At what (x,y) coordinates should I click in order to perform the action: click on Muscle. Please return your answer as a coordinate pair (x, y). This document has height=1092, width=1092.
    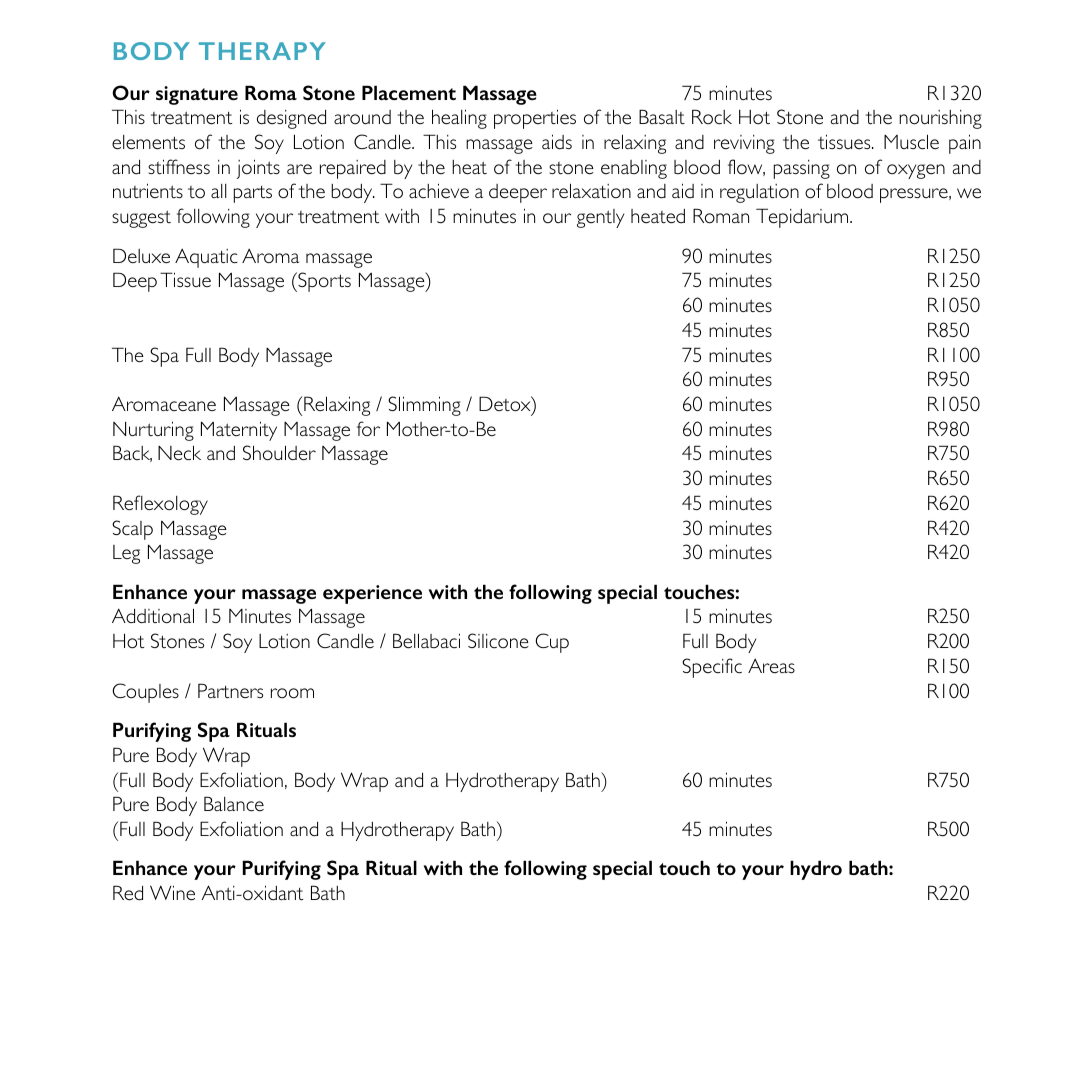
    Looking at the image, I should click on (911, 142).
